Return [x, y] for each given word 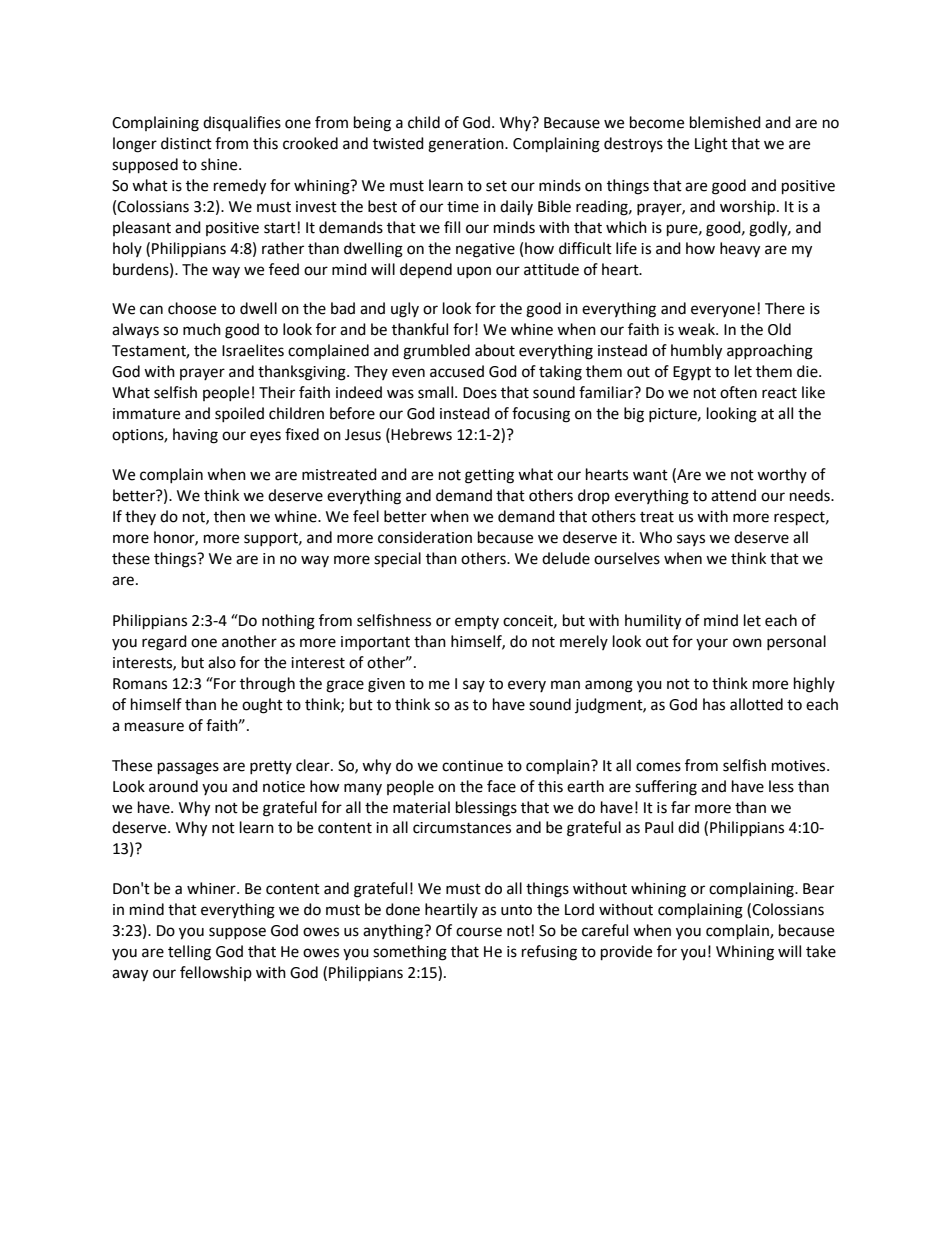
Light [711, 145]
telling [189, 953]
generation [467, 145]
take [821, 951]
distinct [186, 143]
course [479, 932]
